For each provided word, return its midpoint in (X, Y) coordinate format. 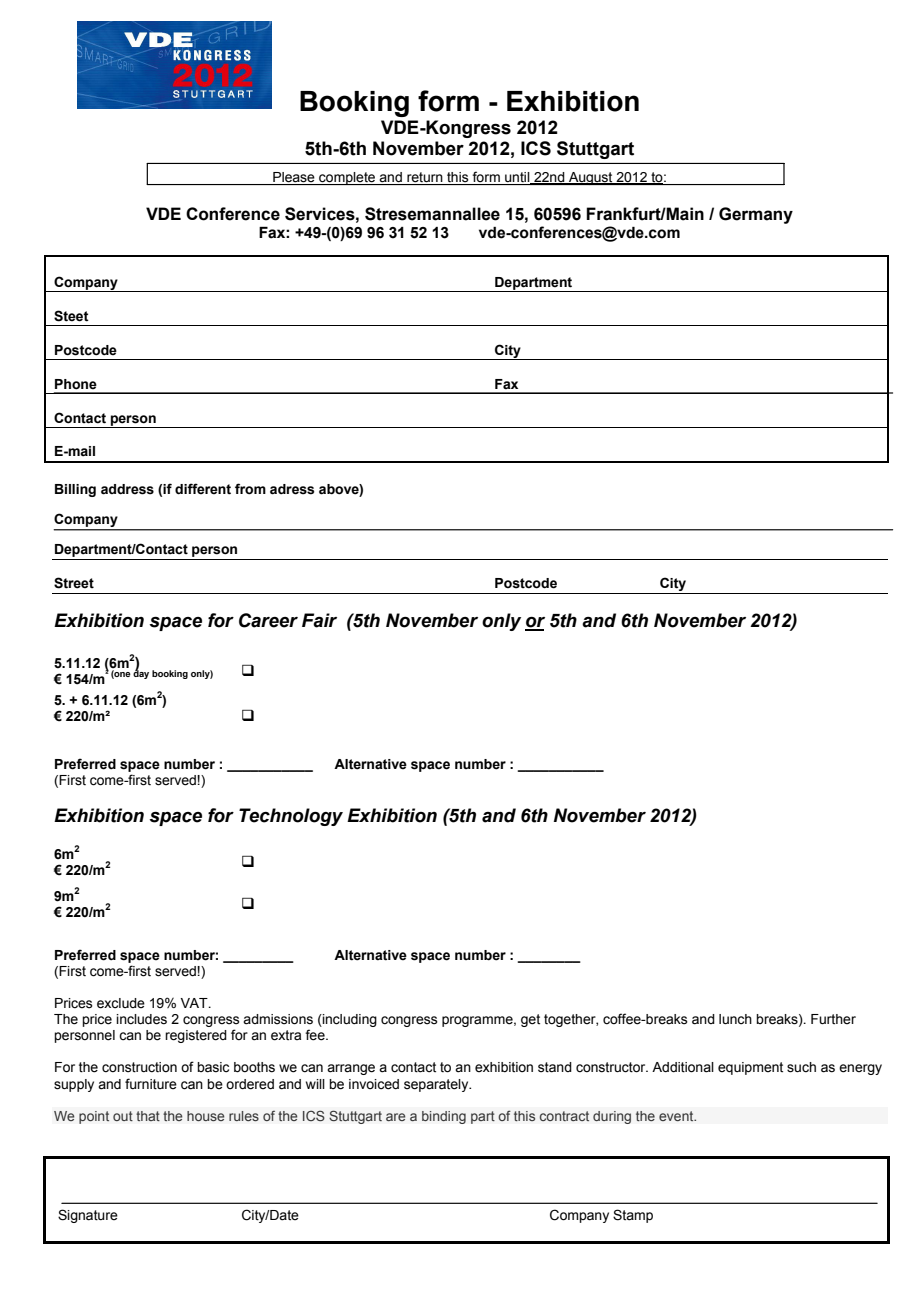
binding (444, 1117)
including (349, 1020)
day (141, 673)
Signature (88, 1216)
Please (293, 177)
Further (833, 1019)
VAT (195, 1003)
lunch (735, 1019)
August (591, 178)
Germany (756, 215)
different (203, 489)
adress (292, 489)
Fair (319, 620)
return (424, 177)
